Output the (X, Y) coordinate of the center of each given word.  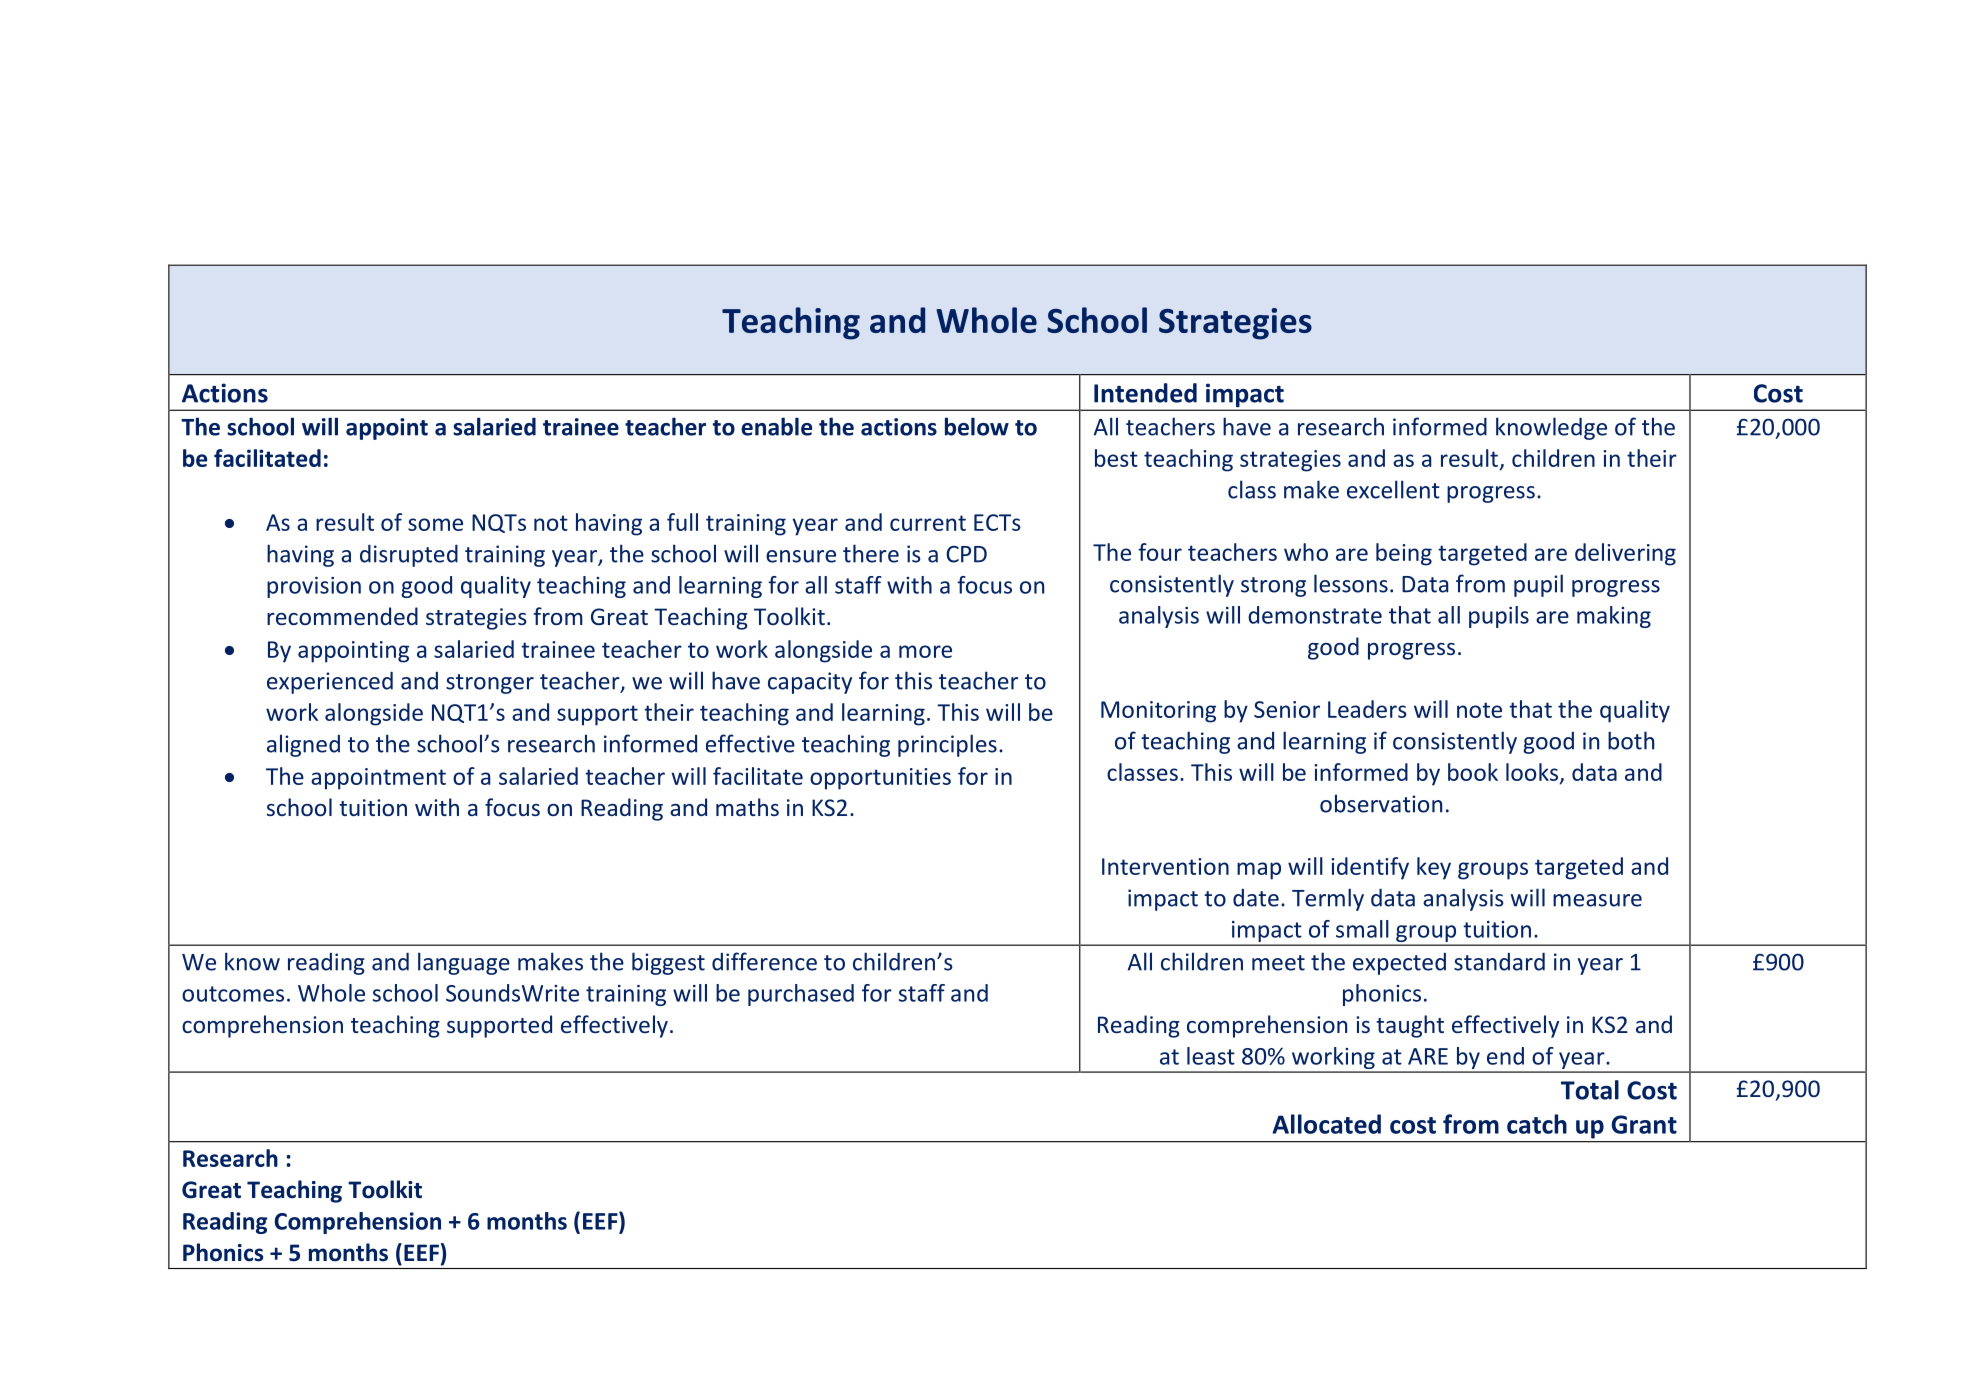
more (925, 651)
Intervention (1165, 866)
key (1434, 868)
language (464, 963)
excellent (1393, 489)
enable (776, 426)
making (1614, 617)
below (977, 426)
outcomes (233, 994)
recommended (342, 616)
